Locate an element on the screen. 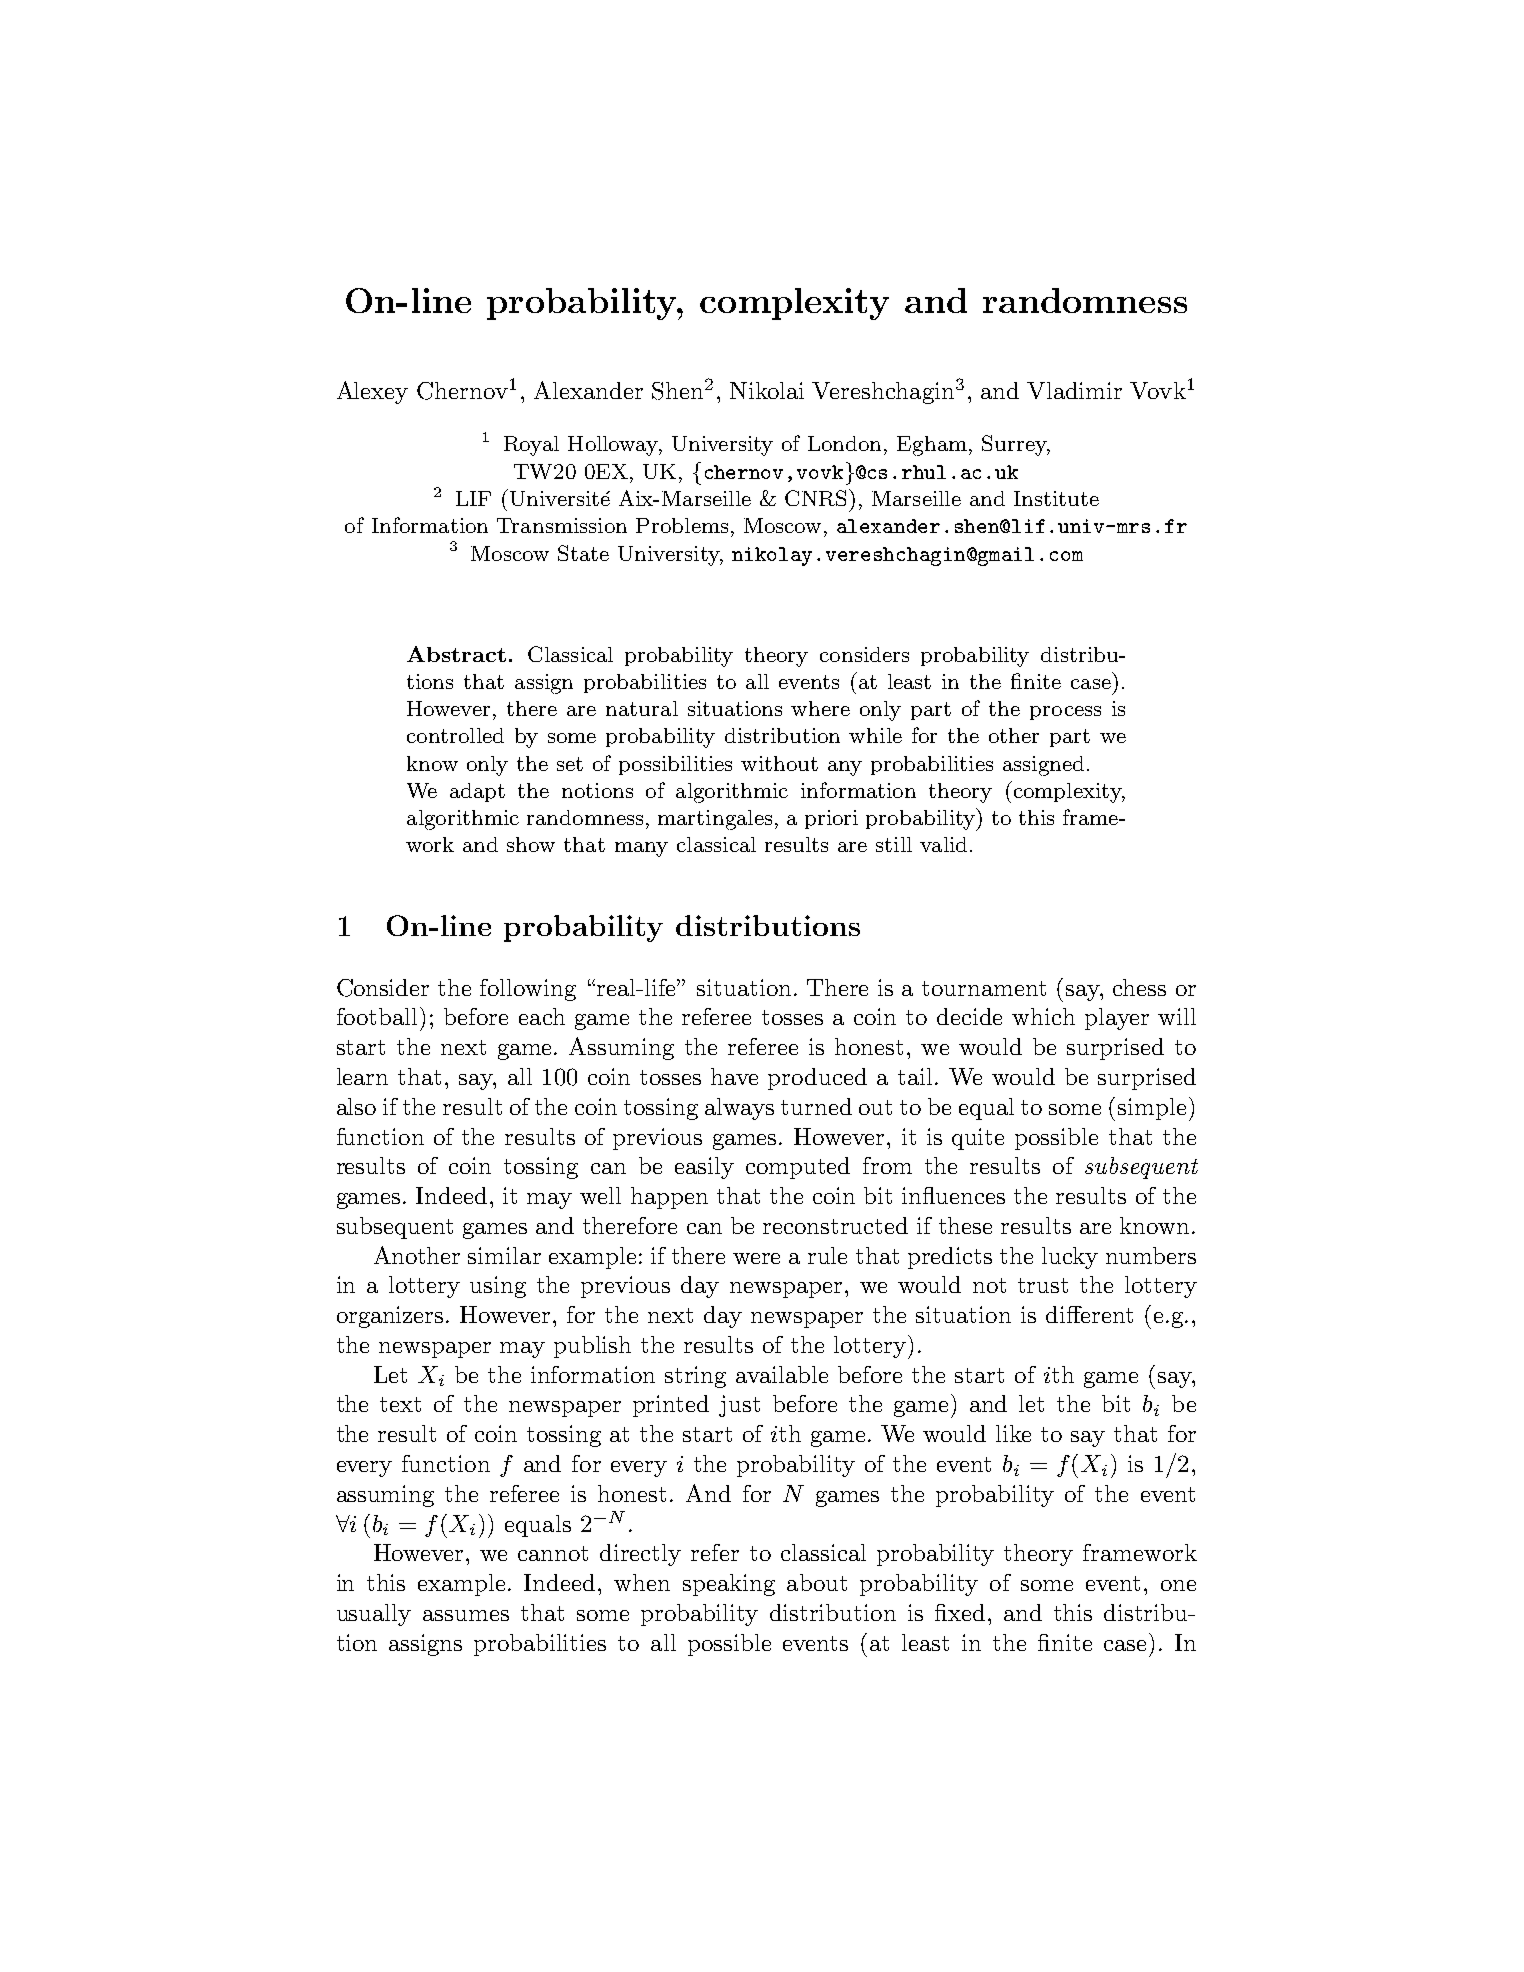  assumes is located at coordinates (466, 1615).
